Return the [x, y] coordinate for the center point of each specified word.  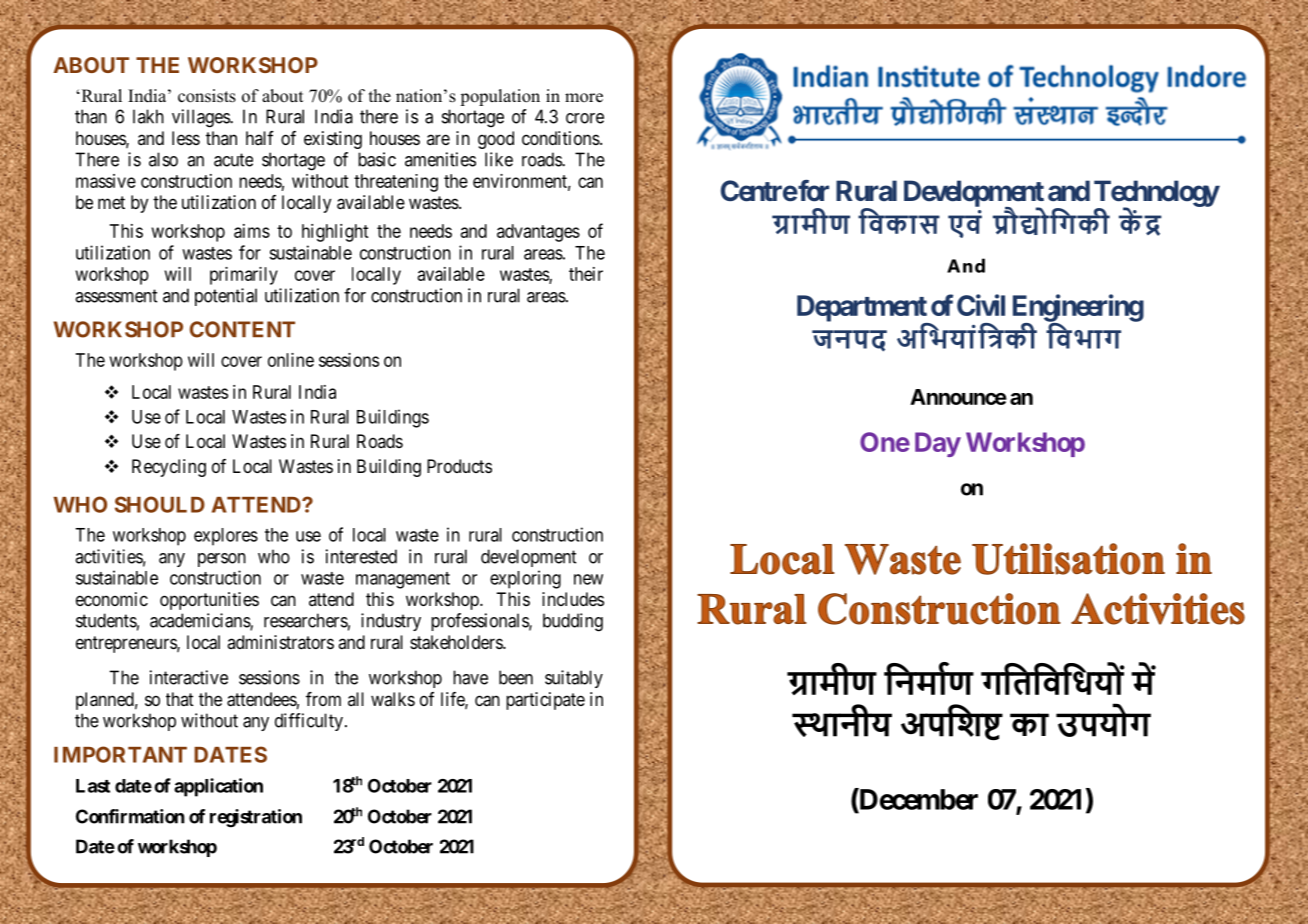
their [586, 274]
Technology [1156, 194]
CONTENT [242, 329]
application [218, 787]
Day [938, 444]
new [588, 579]
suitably [574, 679]
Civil [981, 305]
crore [585, 118]
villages [201, 118]
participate [545, 701]
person [222, 560]
